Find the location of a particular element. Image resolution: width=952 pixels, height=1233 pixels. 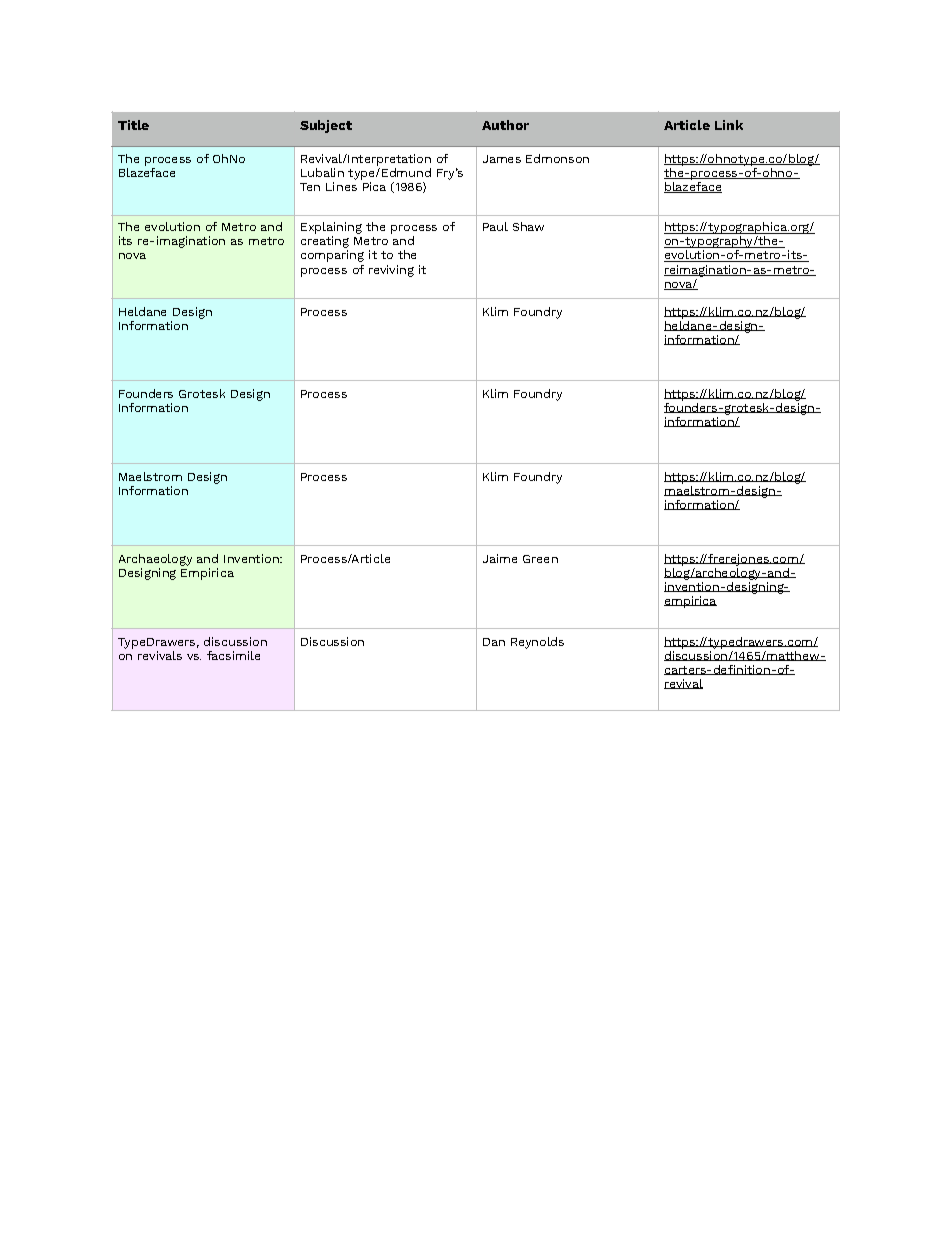

Pica is located at coordinates (374, 186).
